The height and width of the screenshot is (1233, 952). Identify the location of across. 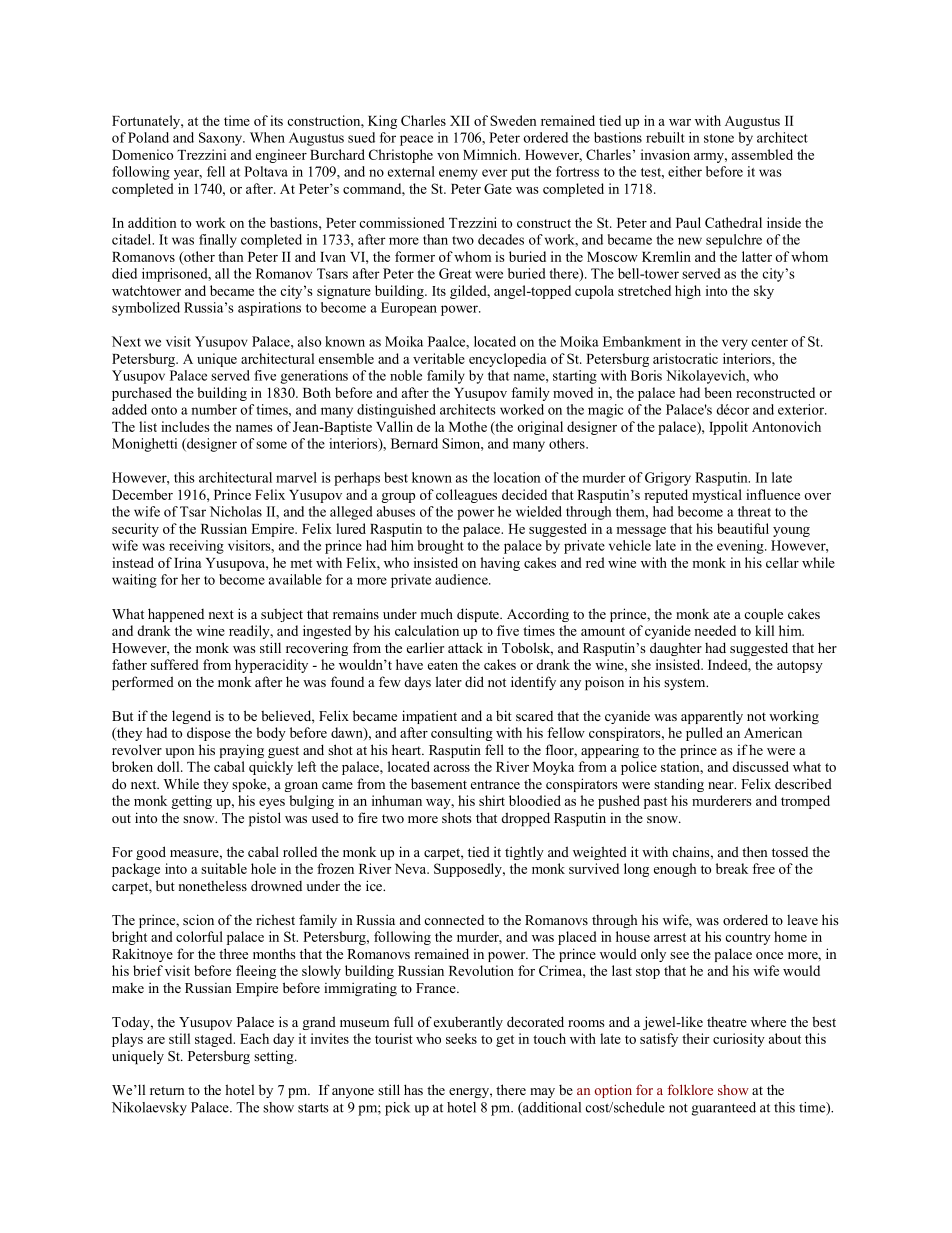
(452, 768).
